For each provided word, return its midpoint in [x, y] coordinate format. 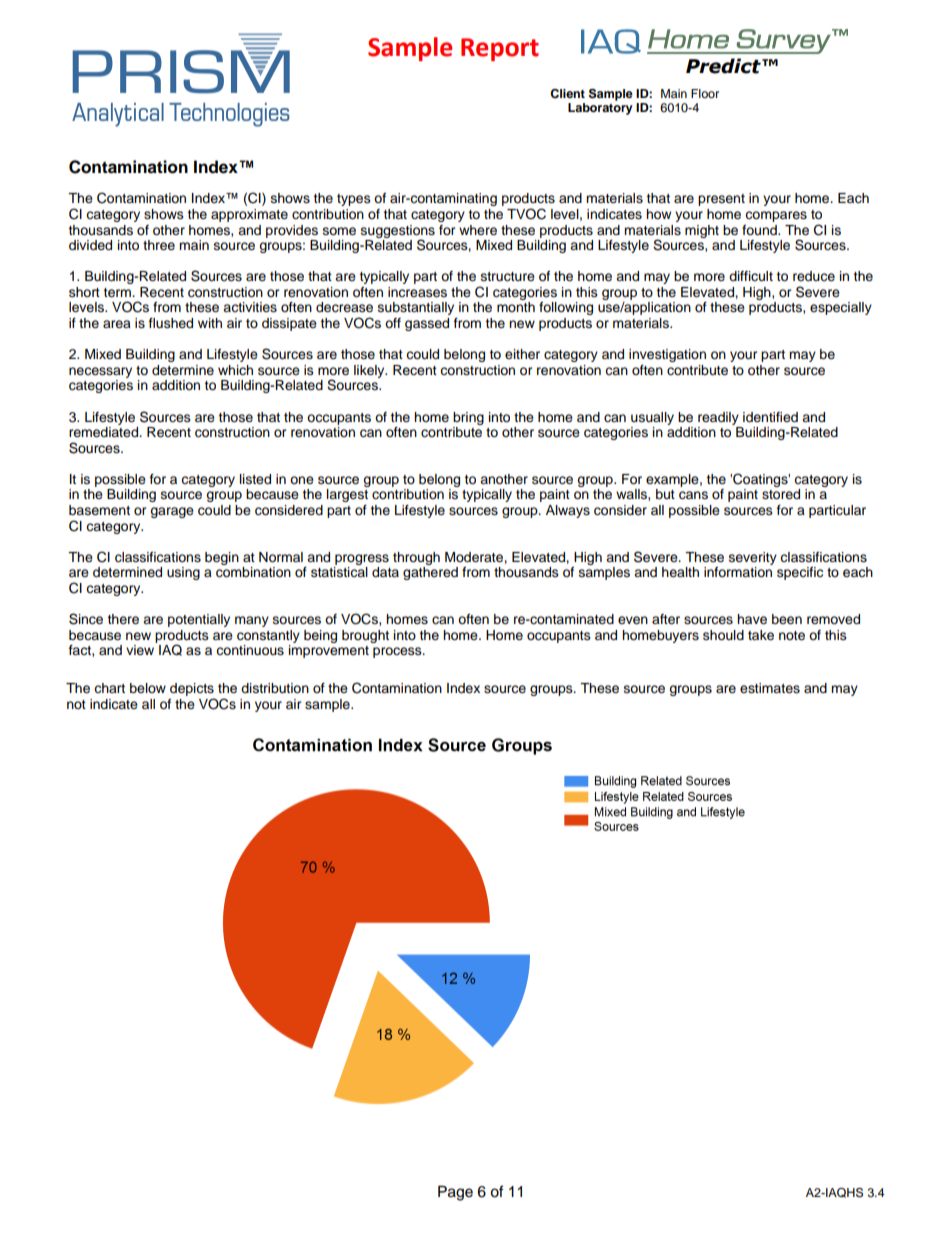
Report [500, 49]
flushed [171, 323]
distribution [275, 688]
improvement [329, 651]
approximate [249, 215]
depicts [192, 689]
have [752, 619]
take [761, 635]
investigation [667, 355]
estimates [770, 688]
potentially [199, 620]
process [398, 652]
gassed [427, 324]
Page [455, 1193]
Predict [724, 66]
